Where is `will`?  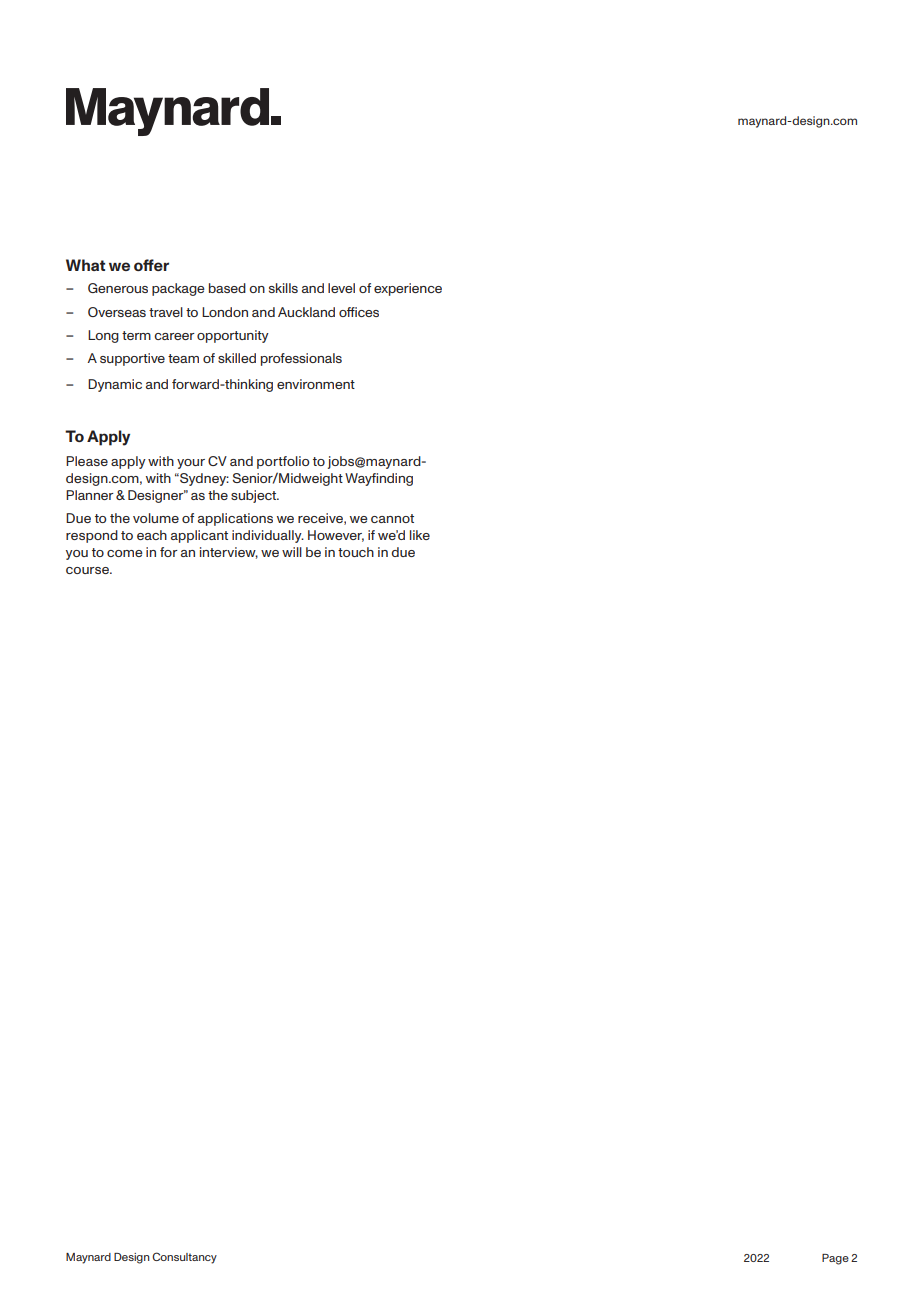 will is located at coordinates (292, 552).
